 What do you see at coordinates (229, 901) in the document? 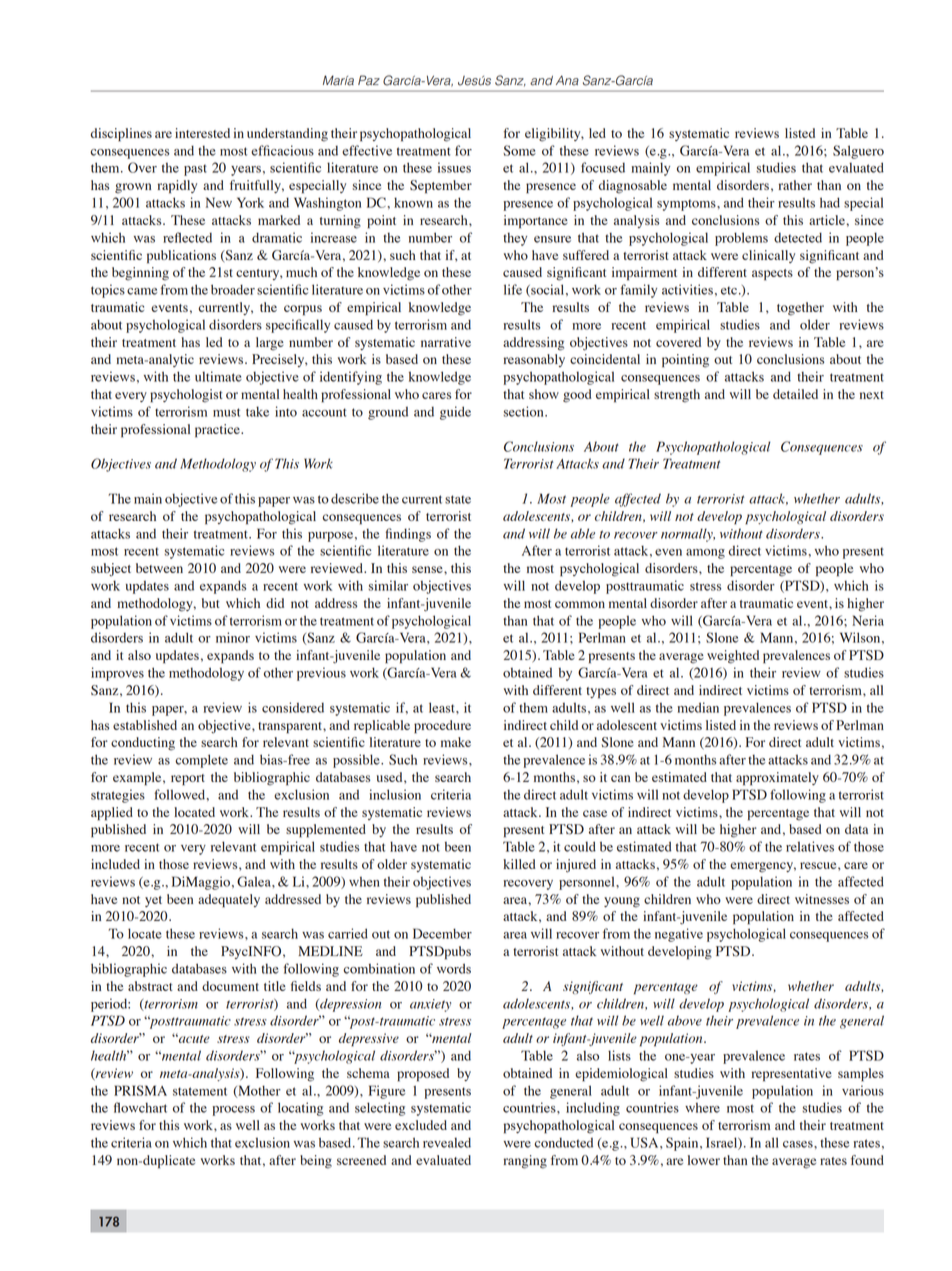
I see `adequately` at bounding box center [229, 901].
